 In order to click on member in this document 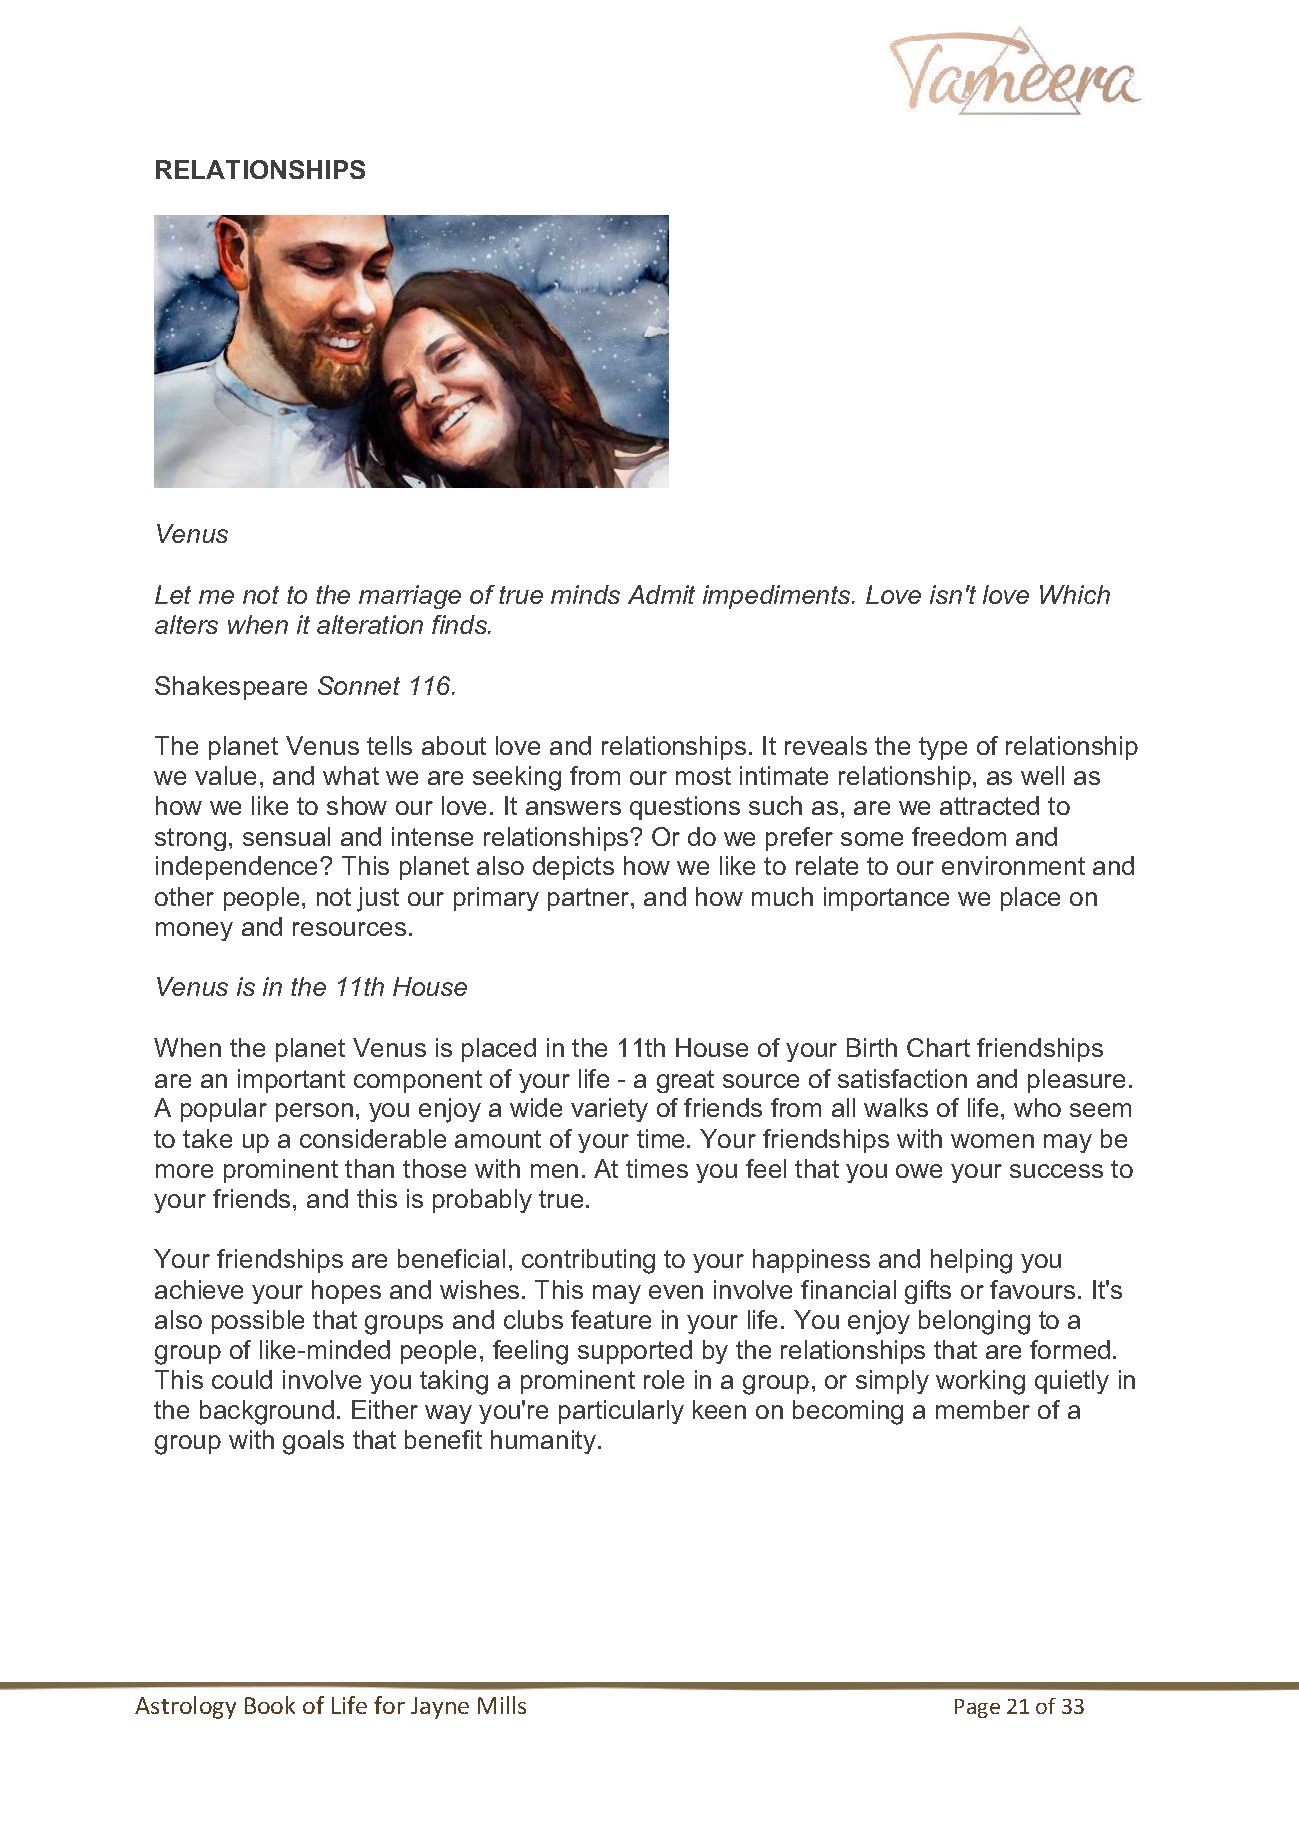, I will do `click(983, 1409)`.
